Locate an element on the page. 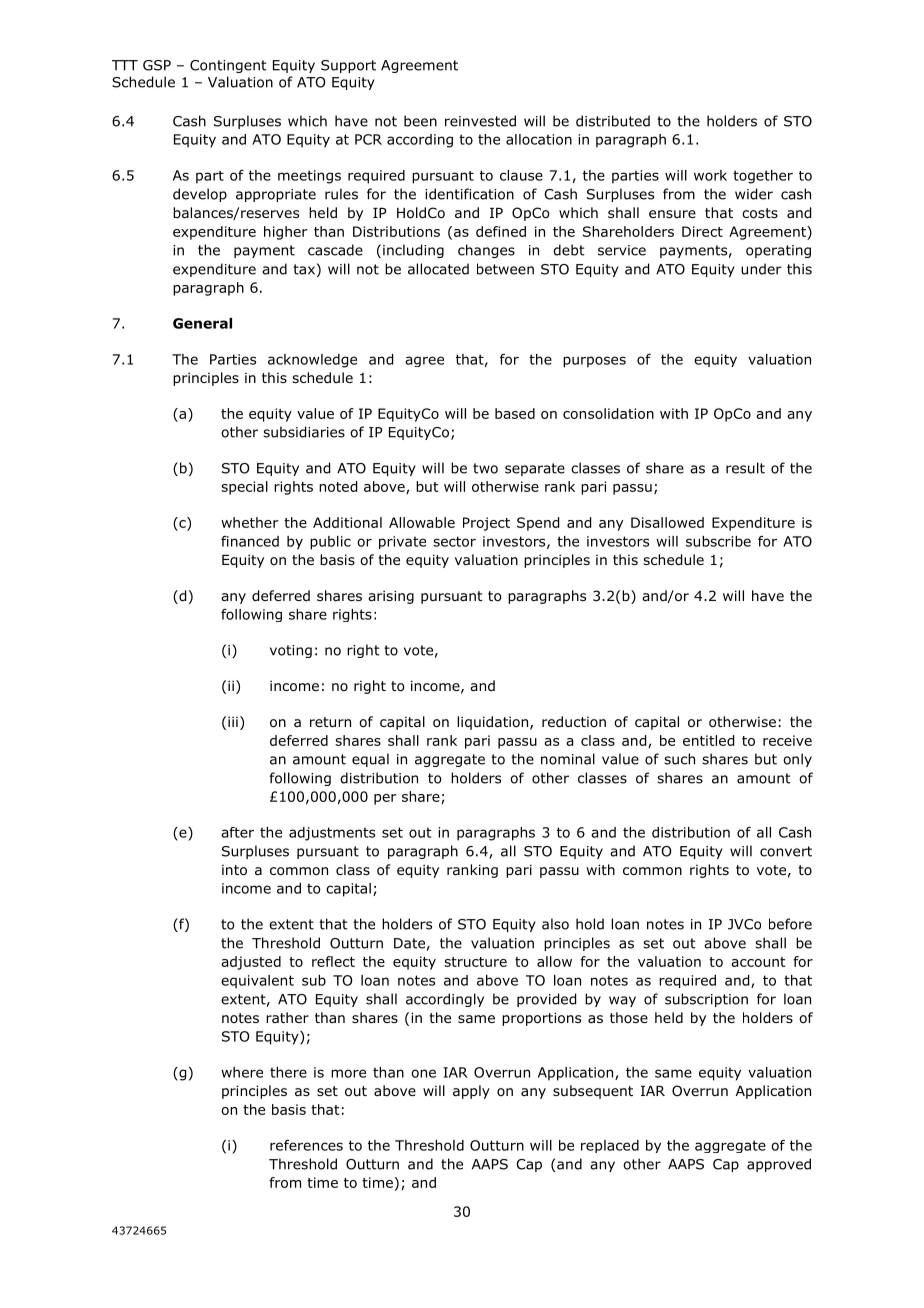 The image size is (924, 1308). subscribe is located at coordinates (718, 541).
